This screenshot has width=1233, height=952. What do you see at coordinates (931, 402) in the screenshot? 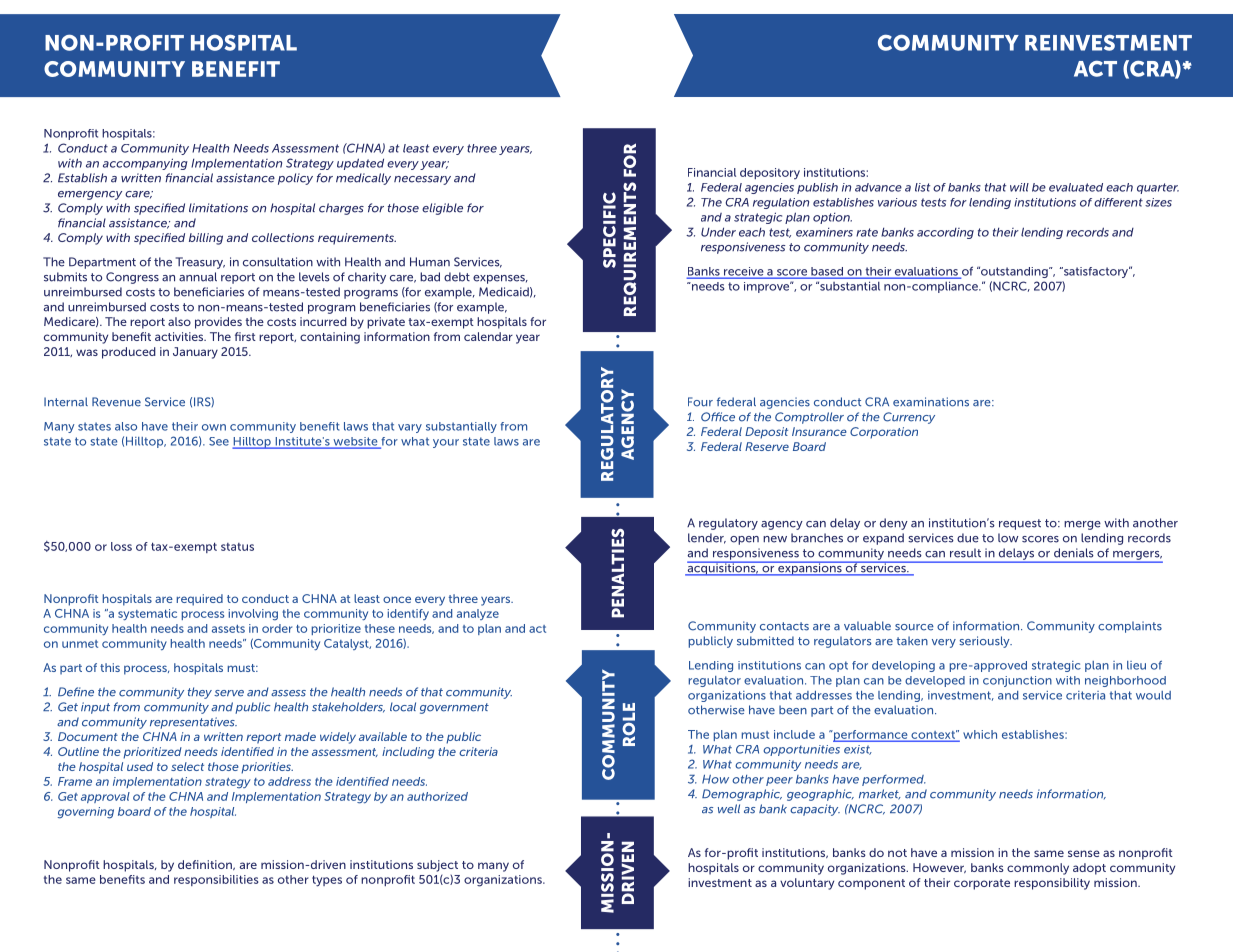
I see `examinations` at bounding box center [931, 402].
